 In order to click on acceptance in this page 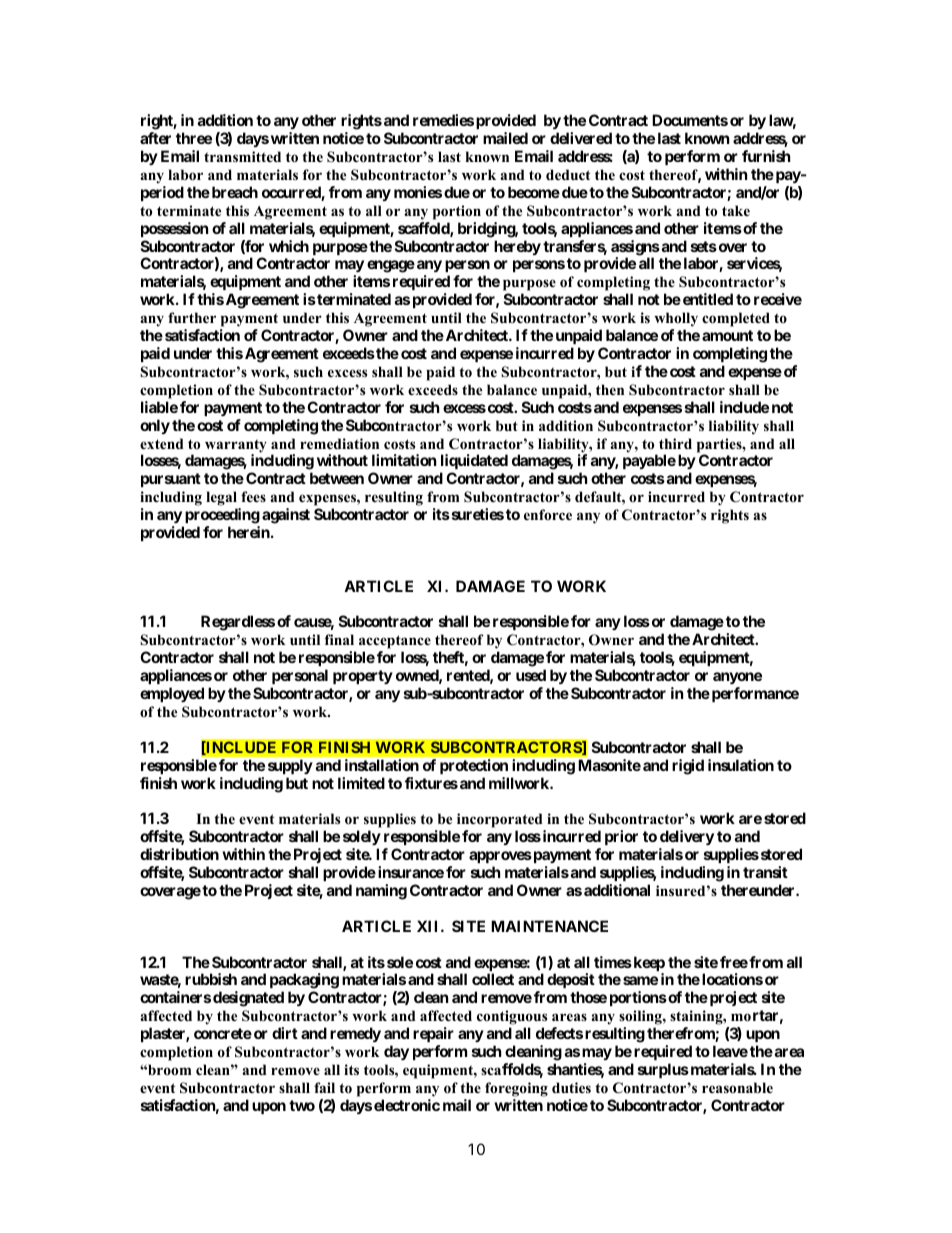, I will do `click(395, 643)`.
